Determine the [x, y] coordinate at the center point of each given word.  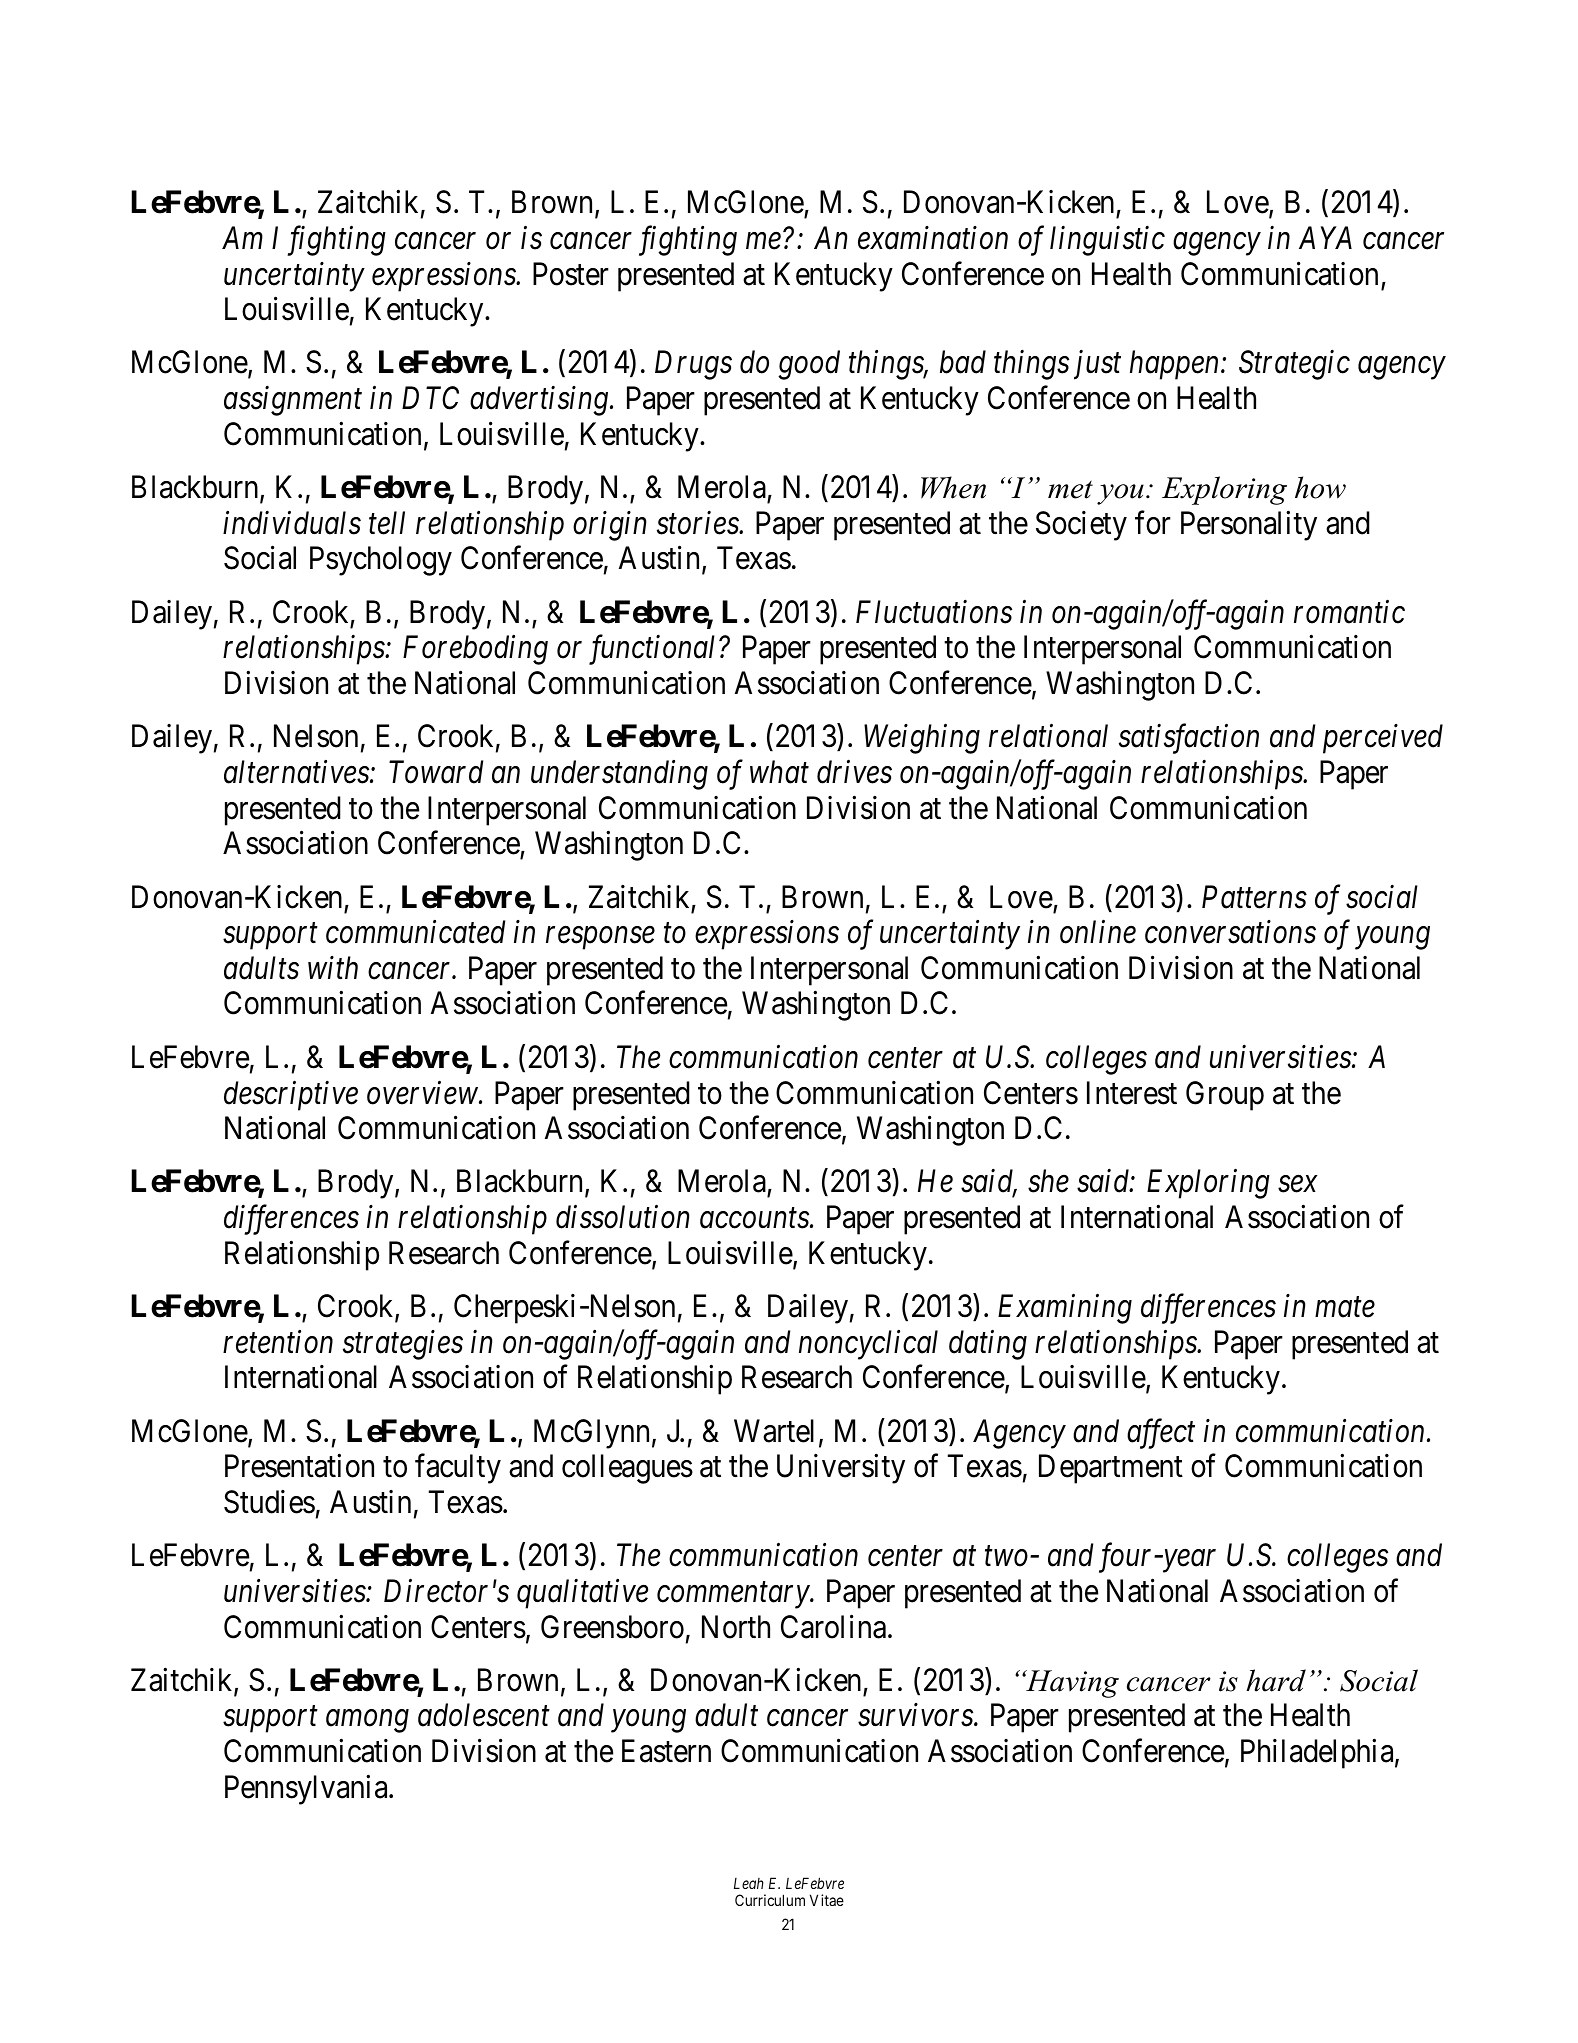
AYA [1325, 237]
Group [1225, 1096]
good [809, 365]
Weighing [922, 739]
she [1048, 1181]
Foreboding [475, 650]
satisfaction [1189, 739]
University [841, 1469]
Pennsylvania [307, 1789]
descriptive [291, 1095]
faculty [458, 1469]
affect [1161, 1434]
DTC [430, 398]
